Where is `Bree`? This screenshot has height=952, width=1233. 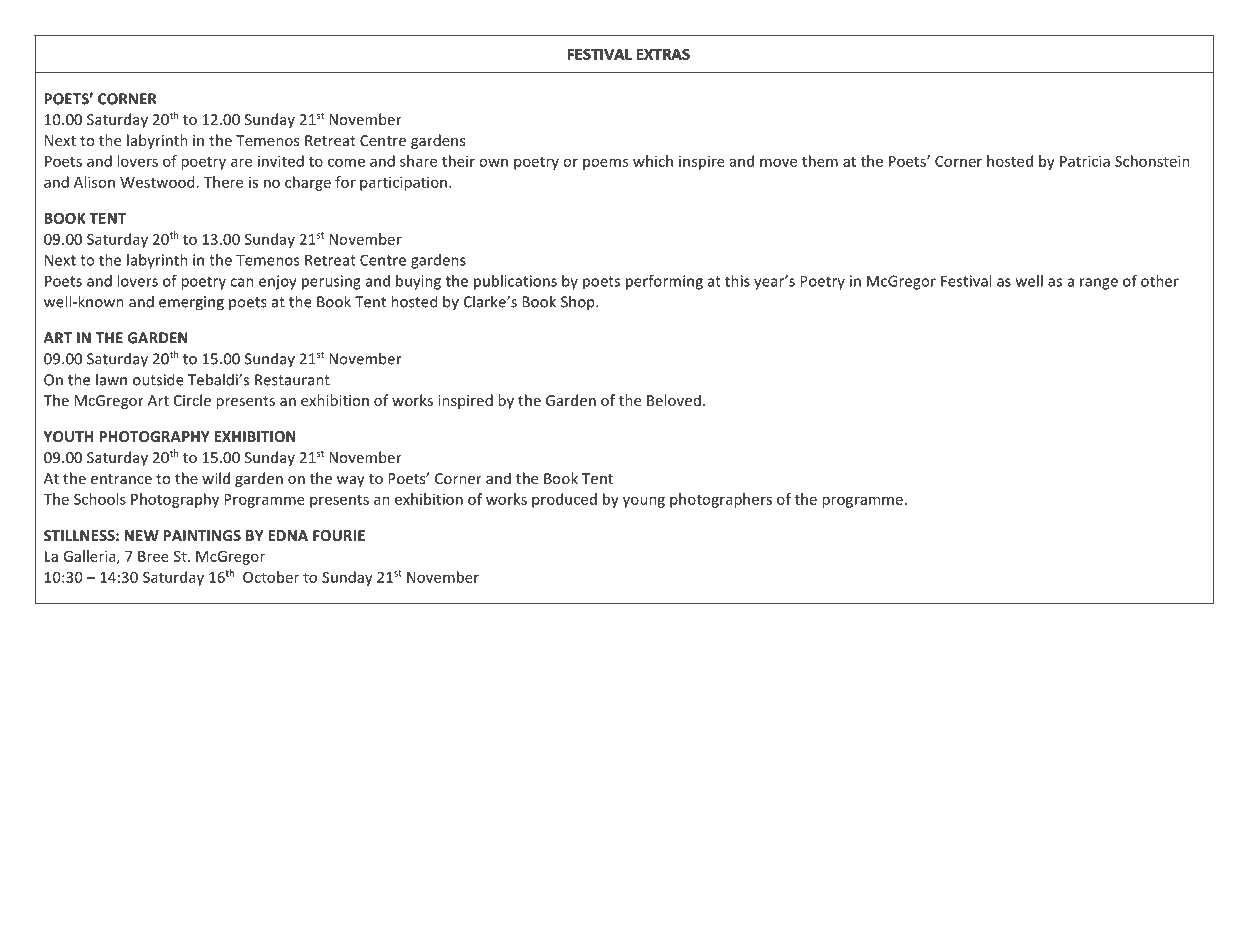
Bree is located at coordinates (153, 556).
